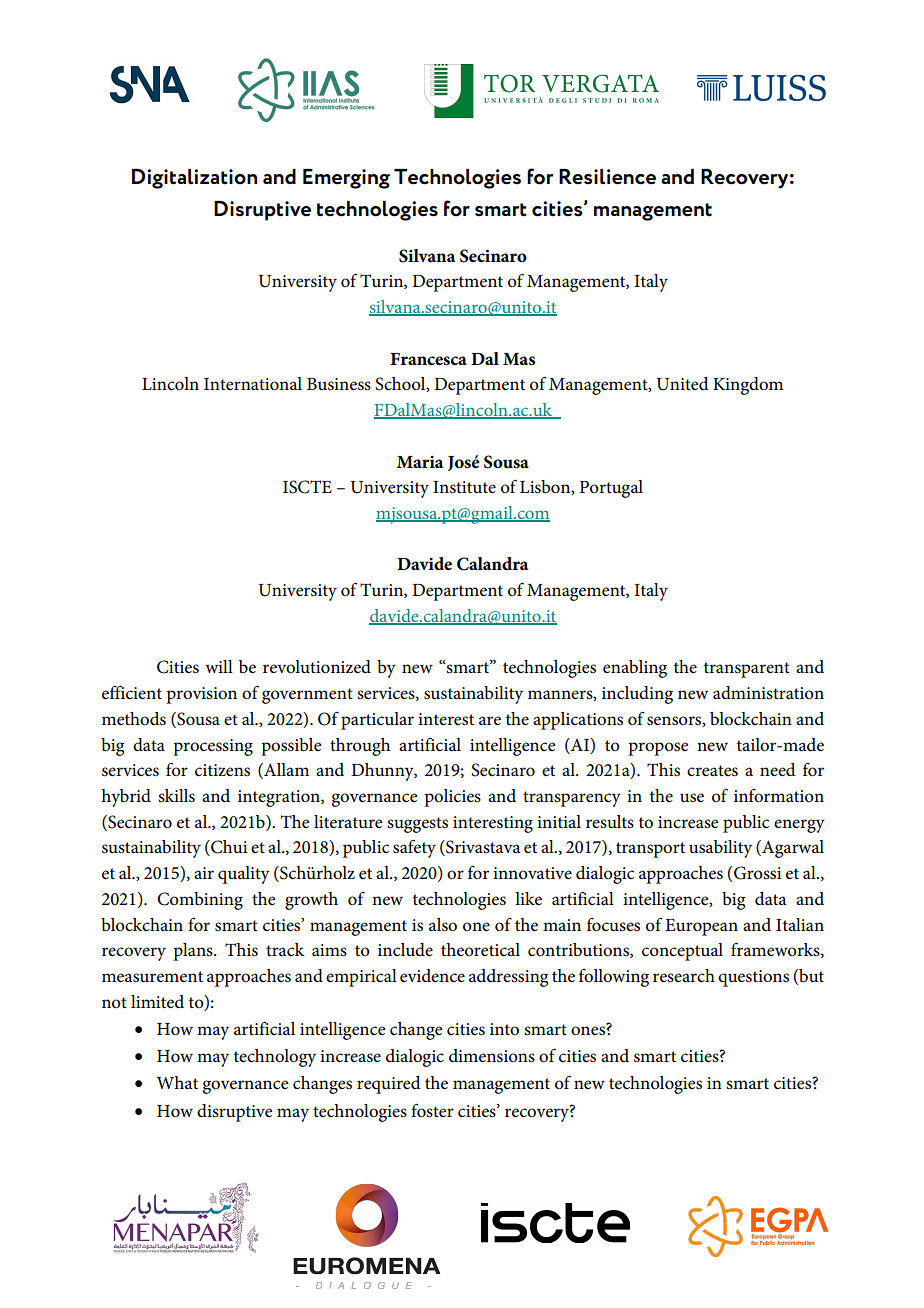 This document has width=924, height=1308. I want to click on creates, so click(712, 771).
